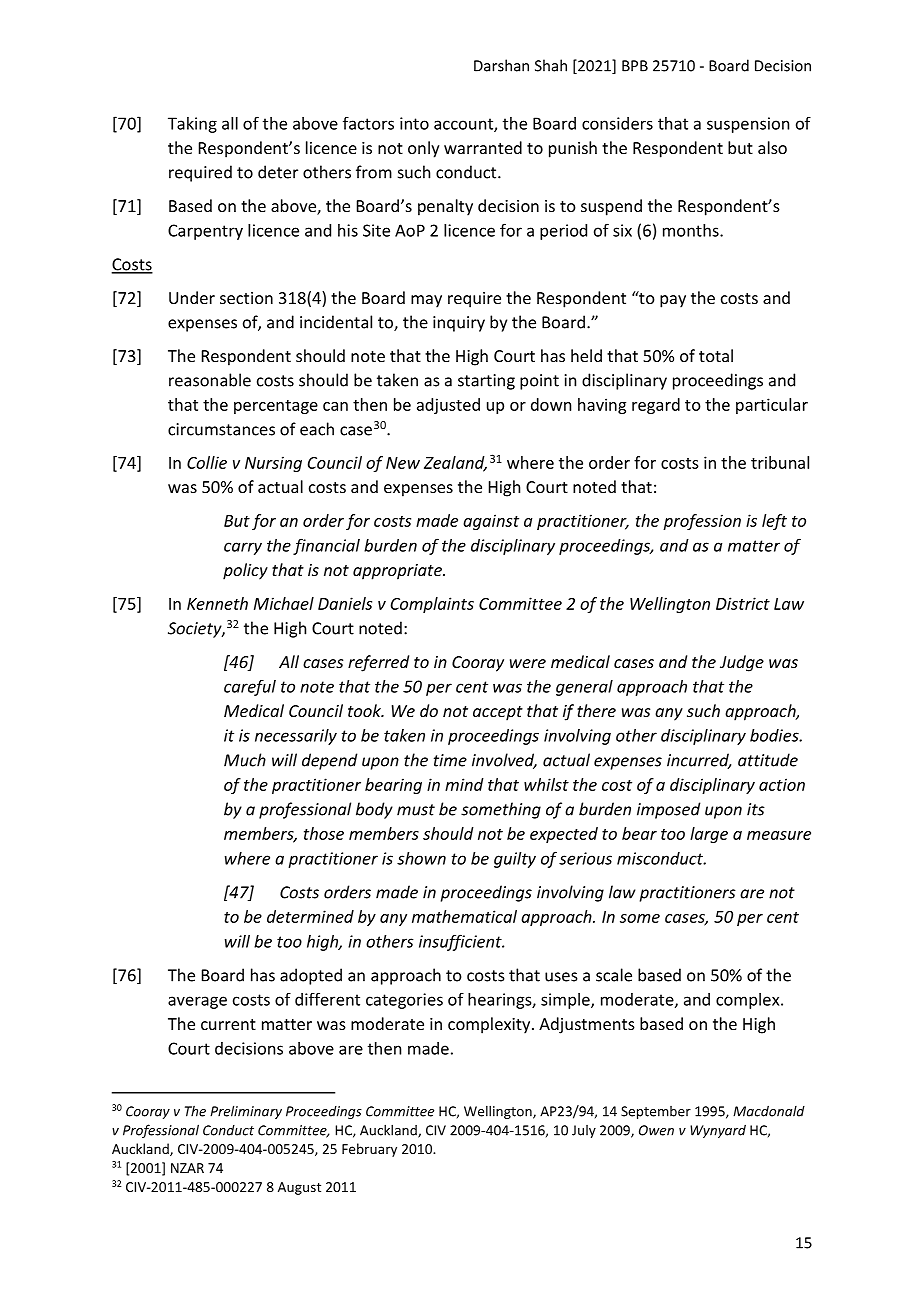 Image resolution: width=924 pixels, height=1308 pixels. I want to click on Preliminary, so click(246, 1112).
